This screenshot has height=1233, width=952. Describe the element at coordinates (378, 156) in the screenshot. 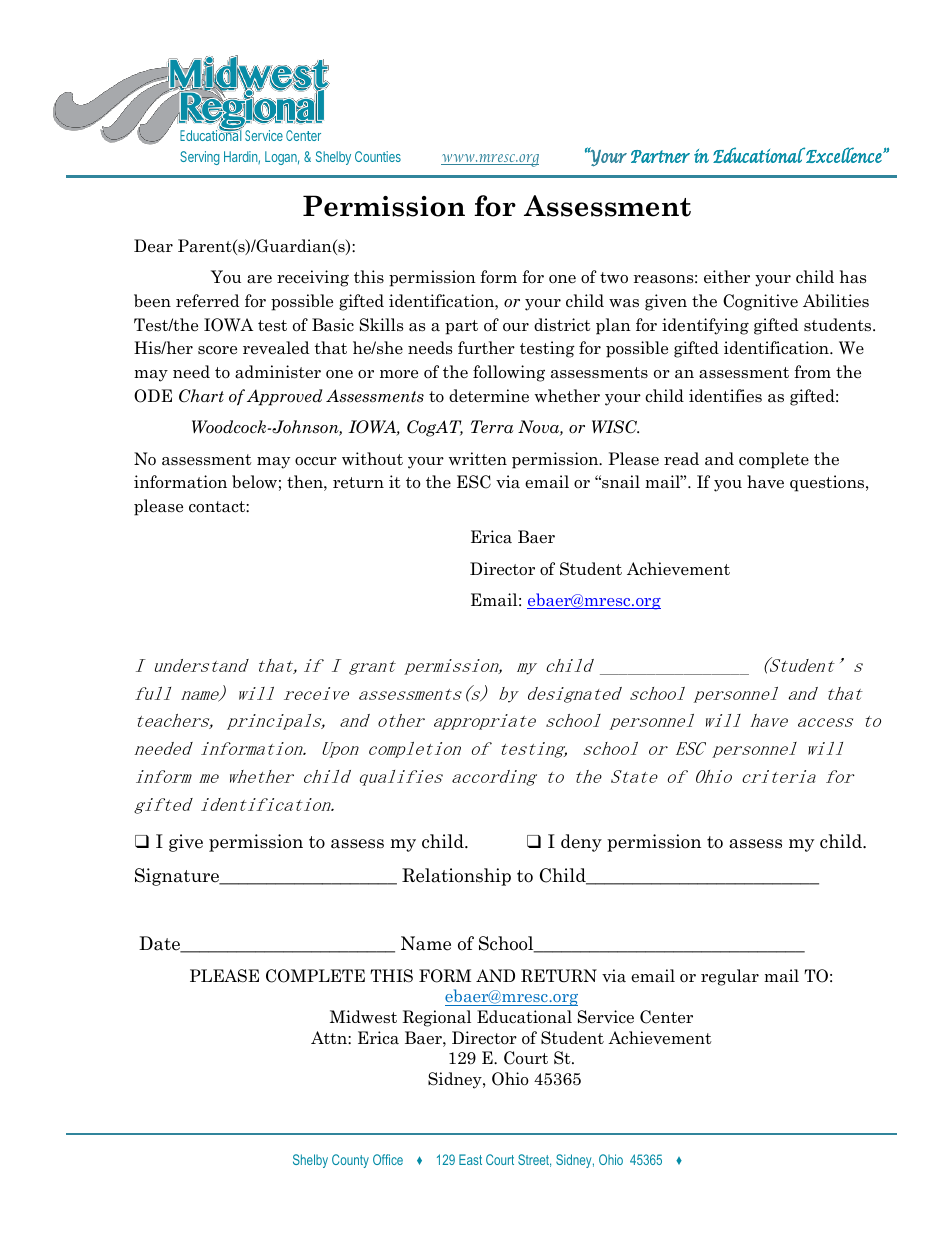

I see `Counties` at that location.
